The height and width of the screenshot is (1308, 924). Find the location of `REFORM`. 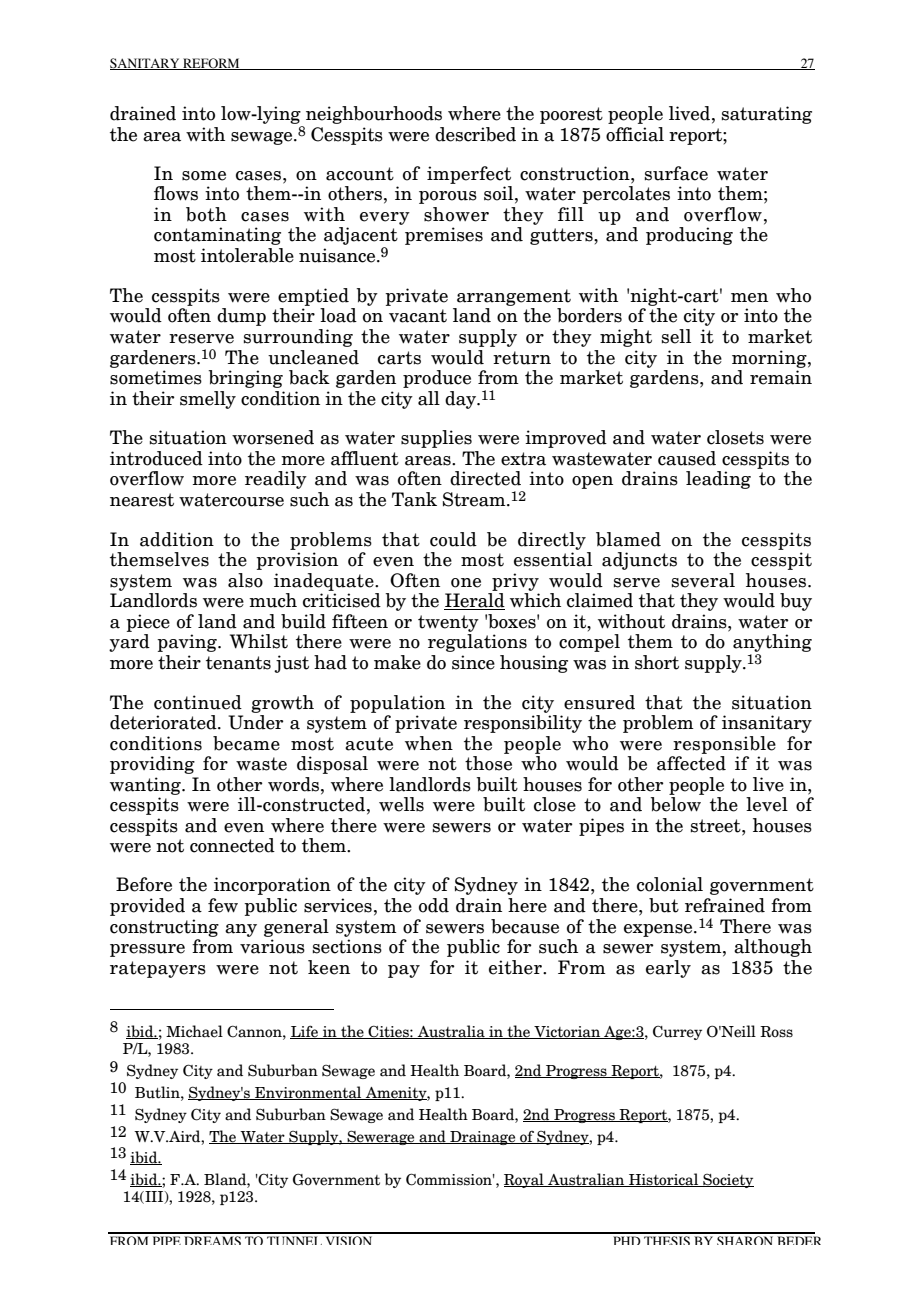

REFORM is located at coordinates (211, 64).
